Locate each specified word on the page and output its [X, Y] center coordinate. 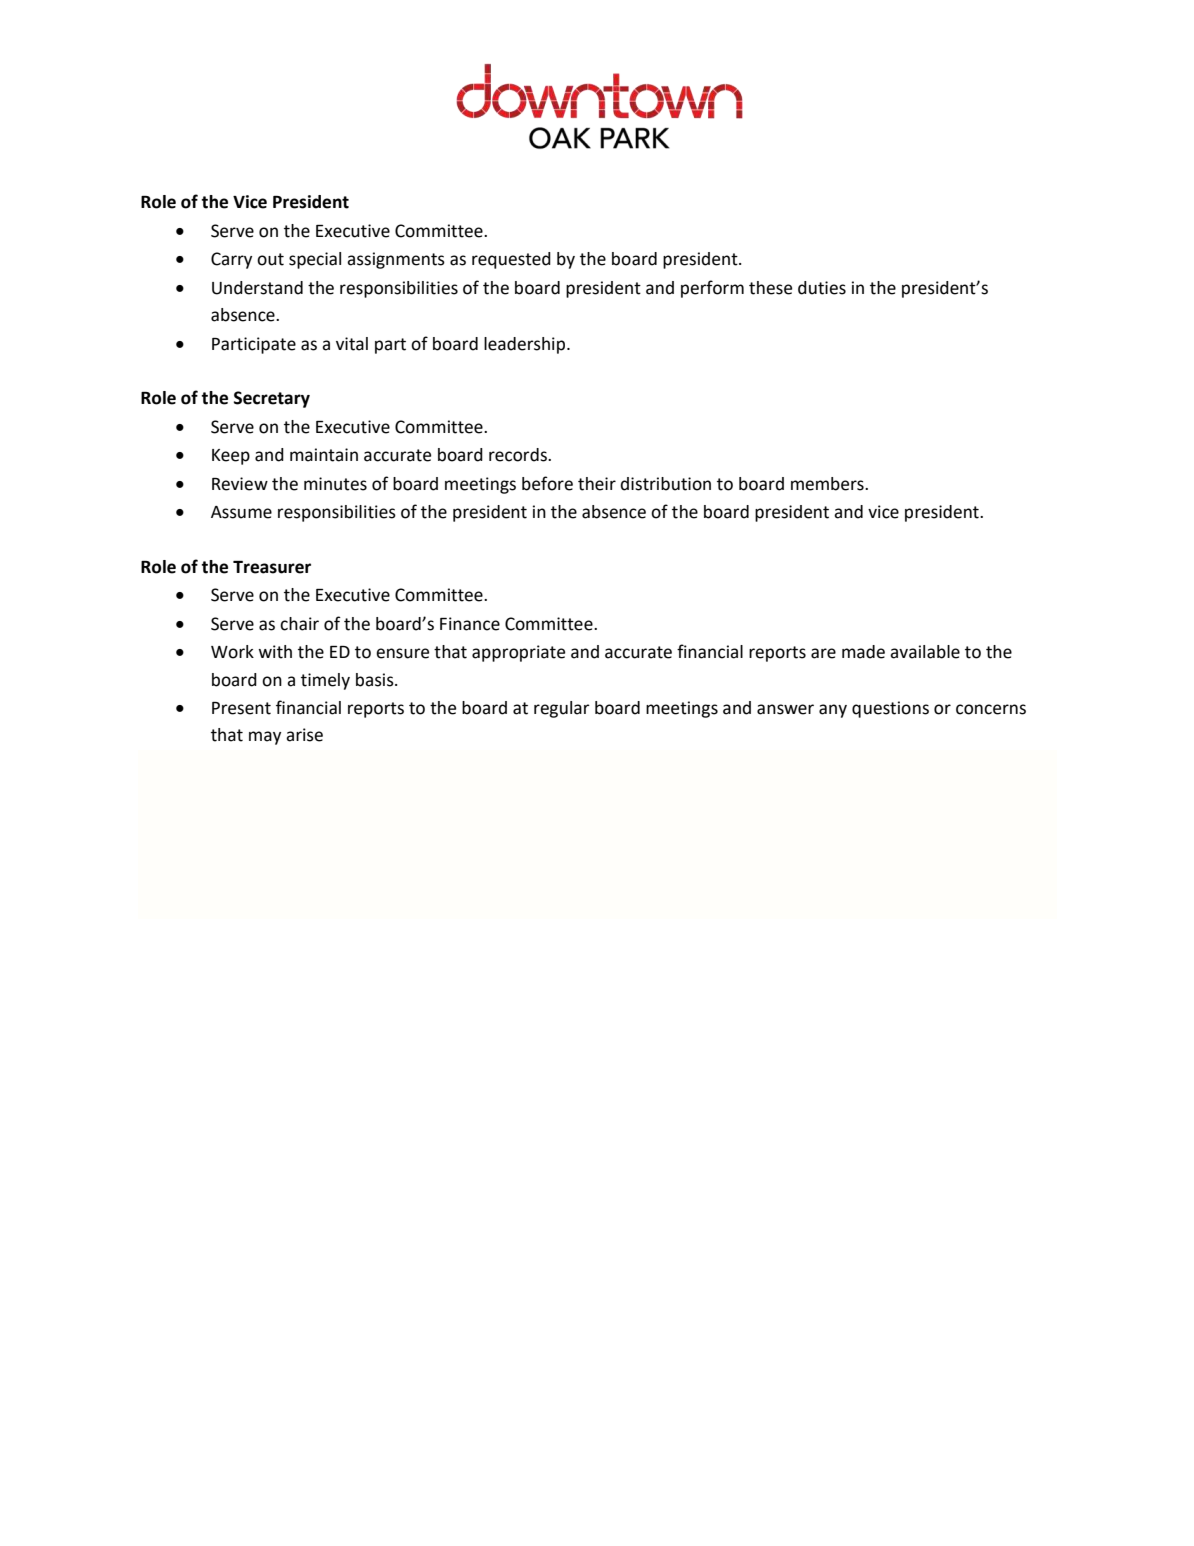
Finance [470, 624]
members [828, 484]
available [925, 652]
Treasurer [272, 567]
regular [562, 709]
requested [511, 260]
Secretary [272, 399]
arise [304, 735]
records [519, 455]
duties [822, 288]
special [315, 260]
